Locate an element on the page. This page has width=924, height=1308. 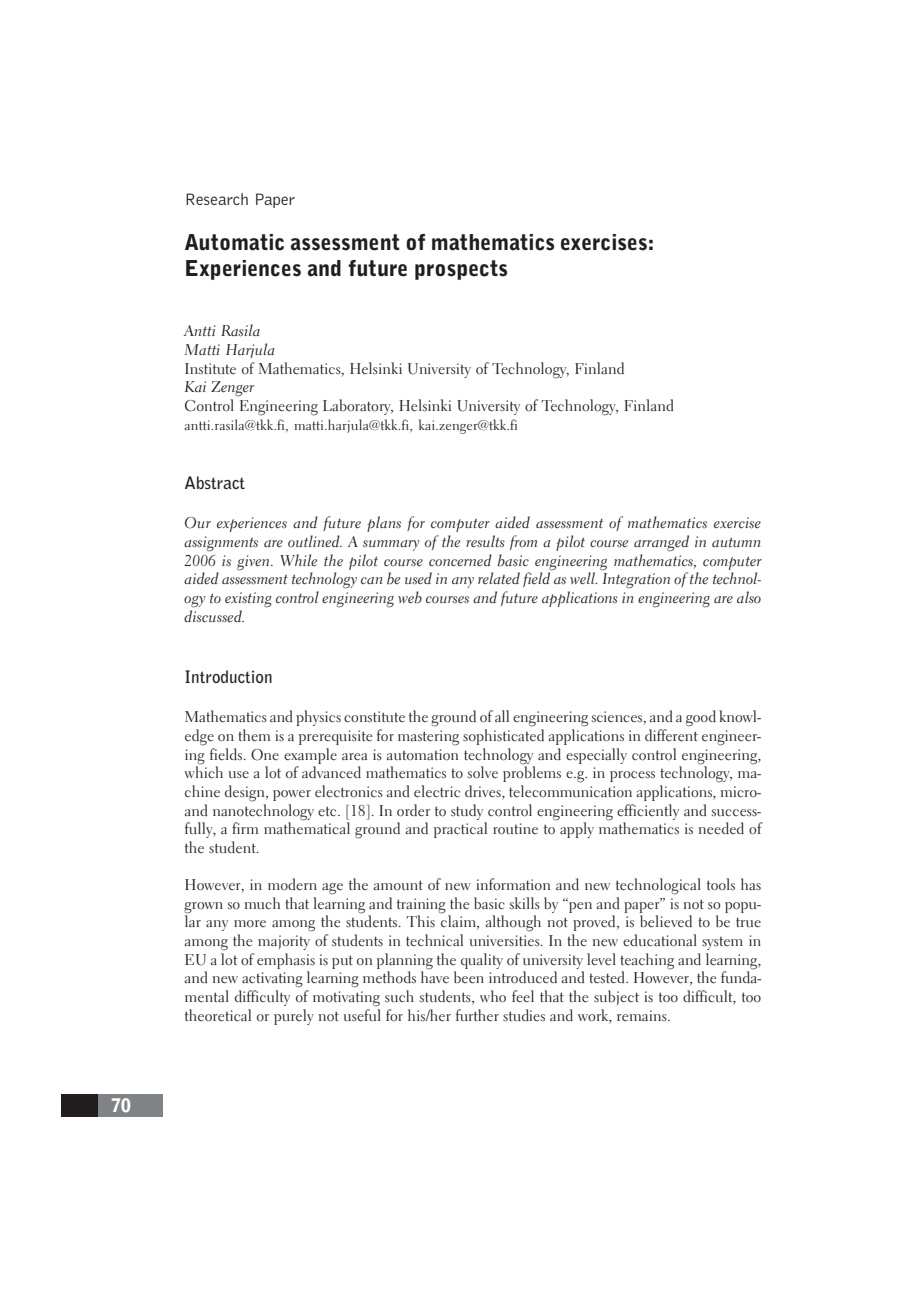
results is located at coordinates (485, 541).
